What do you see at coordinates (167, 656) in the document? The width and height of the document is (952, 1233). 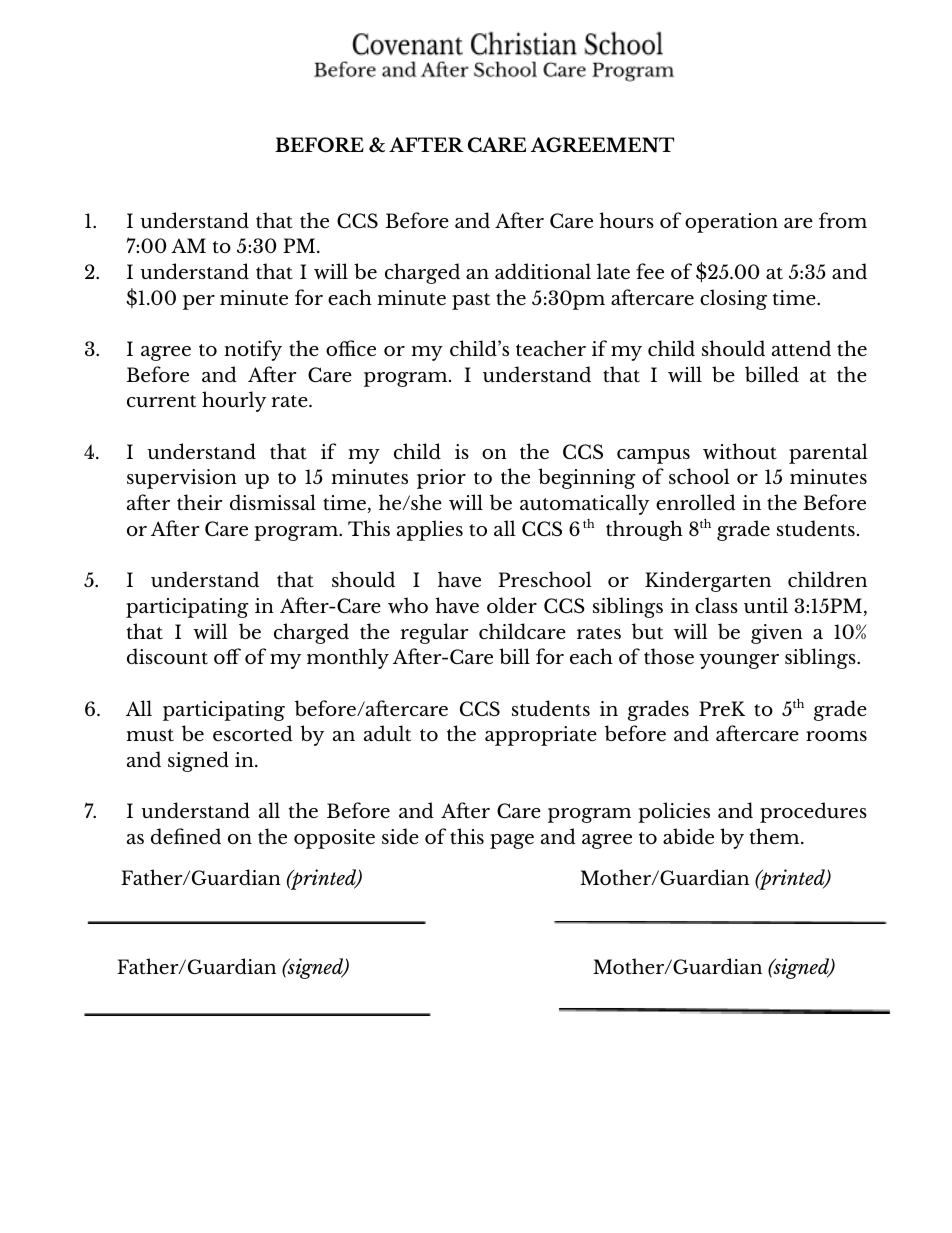 I see `discount` at bounding box center [167, 656].
